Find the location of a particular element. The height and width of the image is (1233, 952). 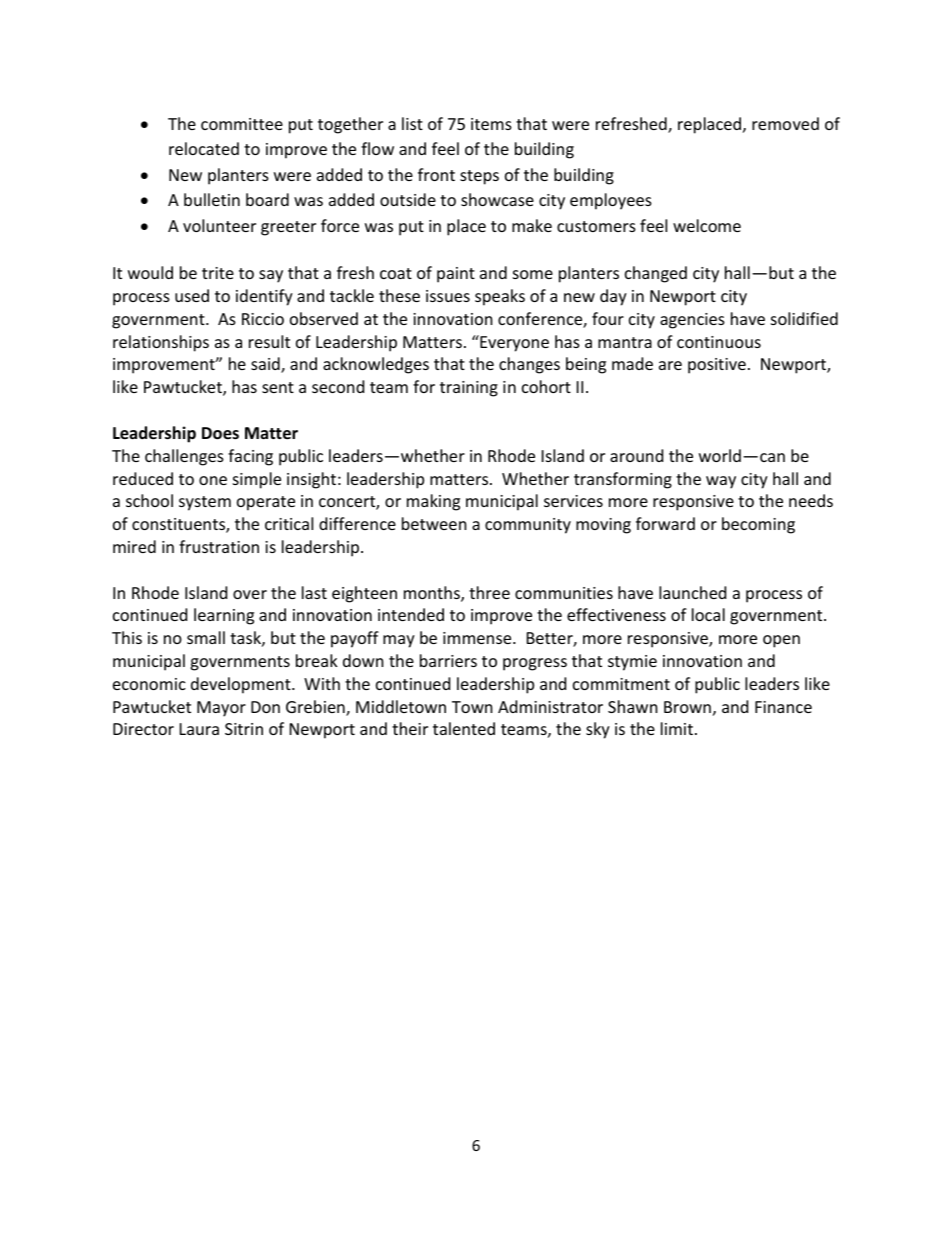

said is located at coordinates (266, 365).
